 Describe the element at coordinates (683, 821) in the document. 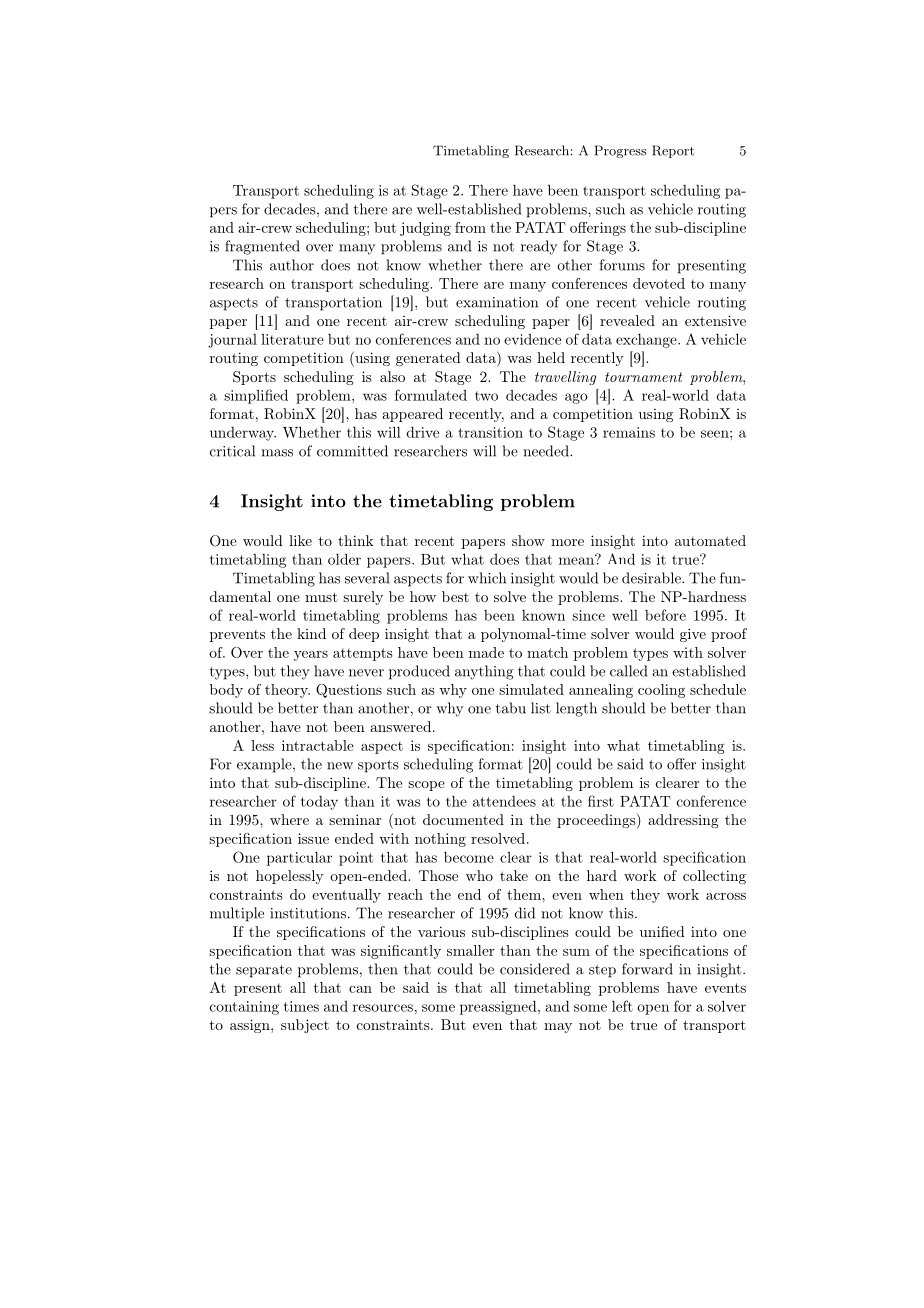

I see `addressing` at that location.
